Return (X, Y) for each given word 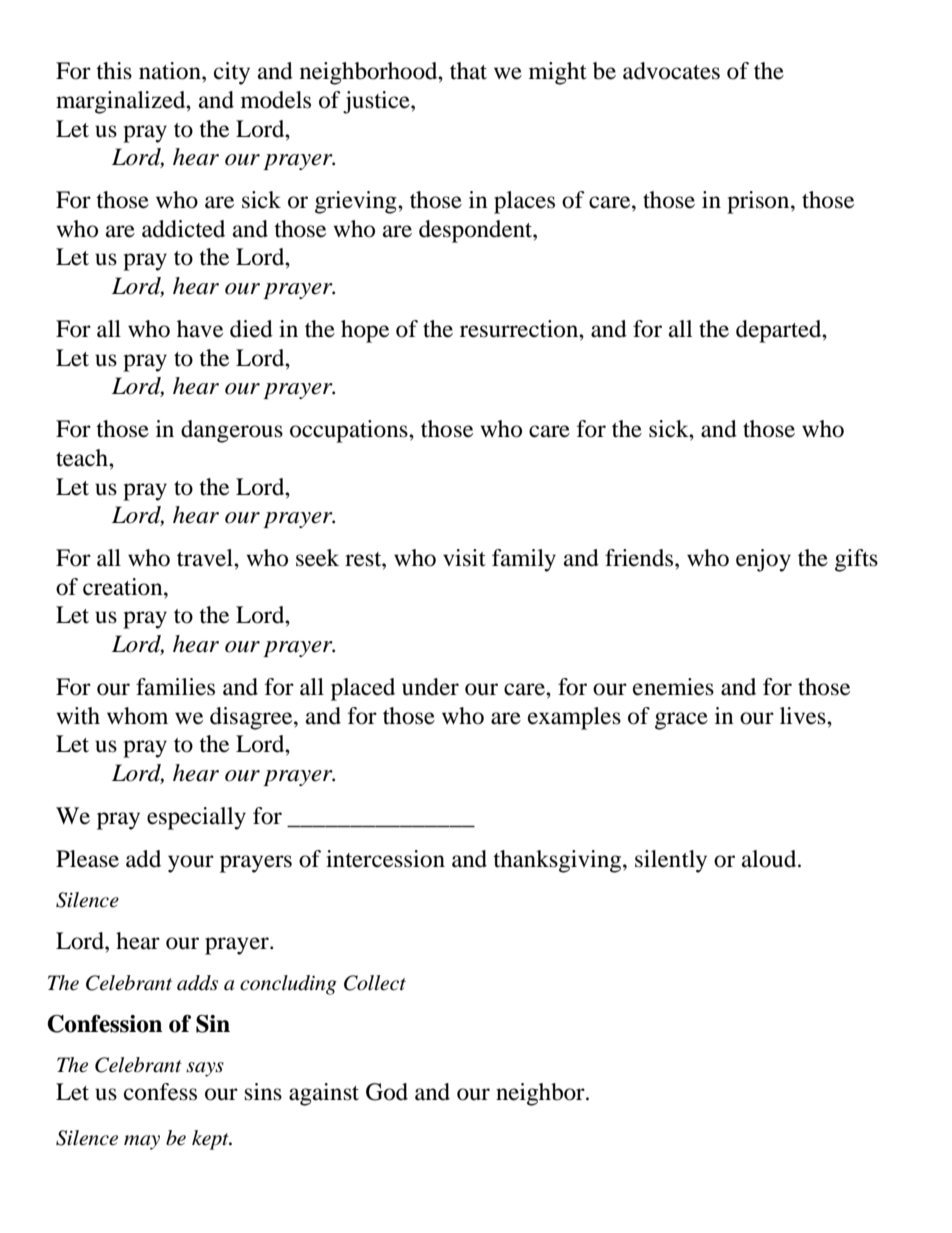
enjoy (763, 560)
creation (124, 587)
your (191, 864)
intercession (385, 859)
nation (171, 71)
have (200, 329)
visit (464, 558)
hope (365, 331)
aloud (770, 859)
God (387, 1092)
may (142, 1142)
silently (671, 861)
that (468, 71)
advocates (671, 71)
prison (759, 202)
